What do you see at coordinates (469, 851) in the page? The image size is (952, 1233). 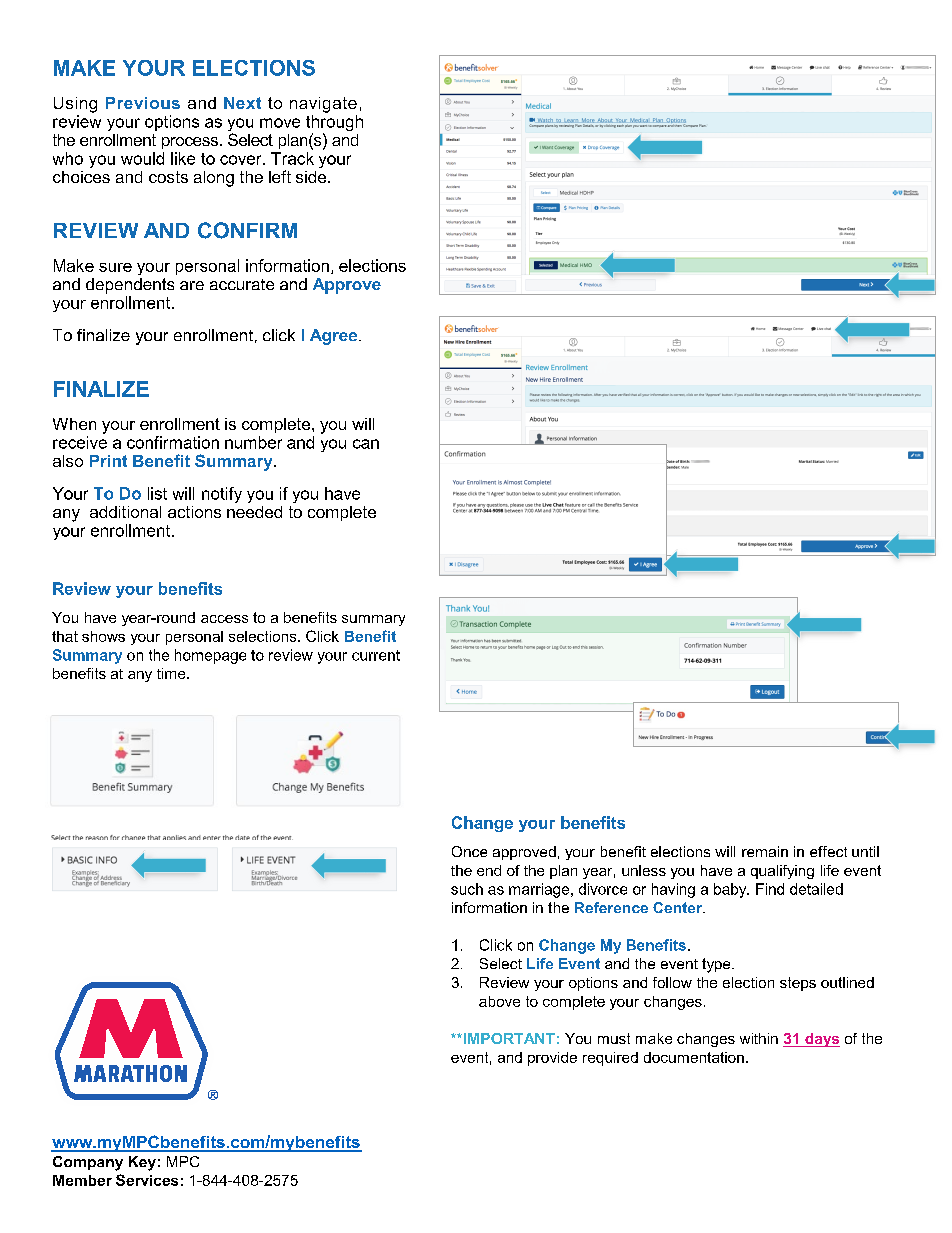 I see `Once` at bounding box center [469, 851].
